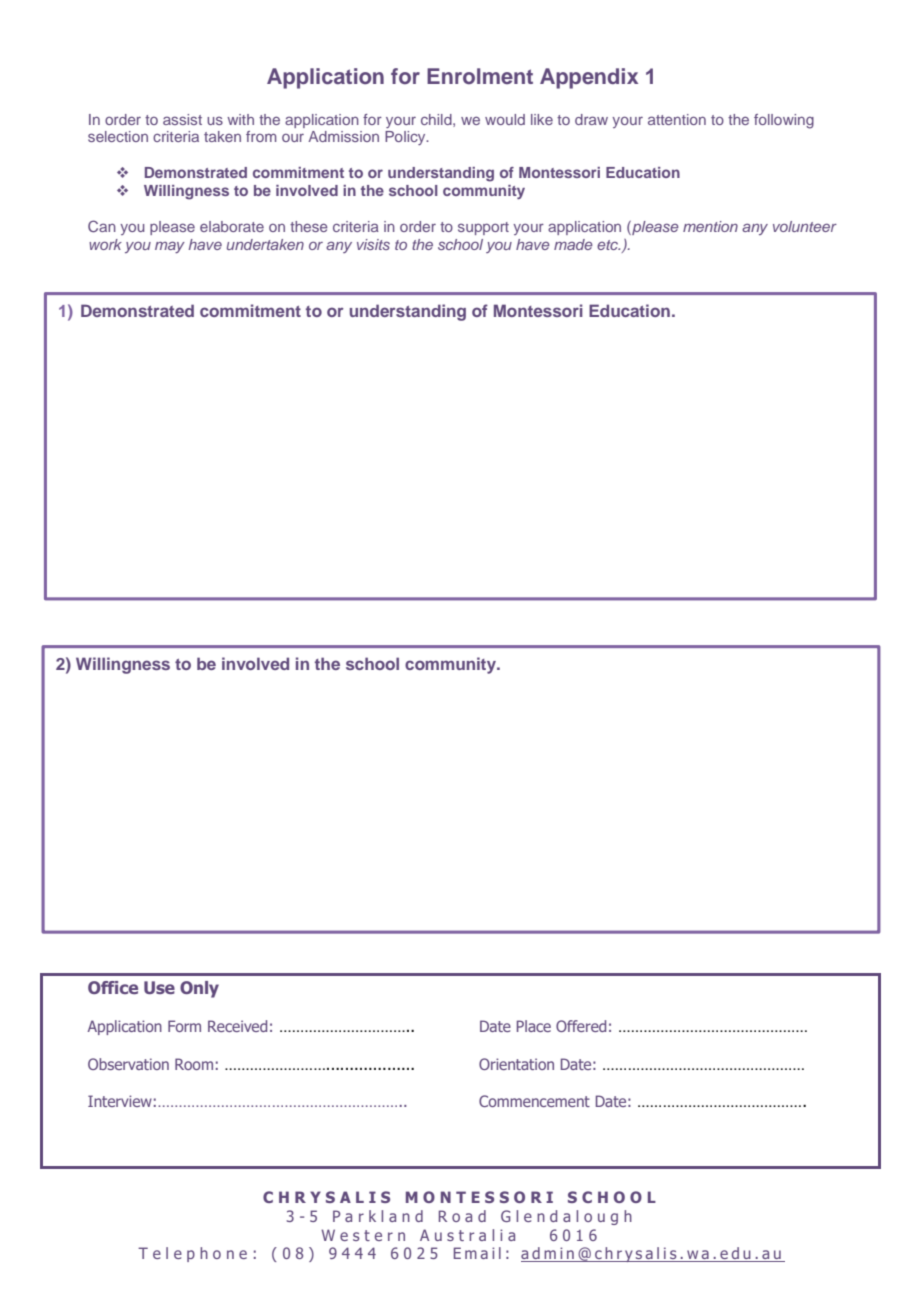 The width and height of the page is (924, 1308). Describe the element at coordinates (105, 244) in the page. I see `work` at that location.
